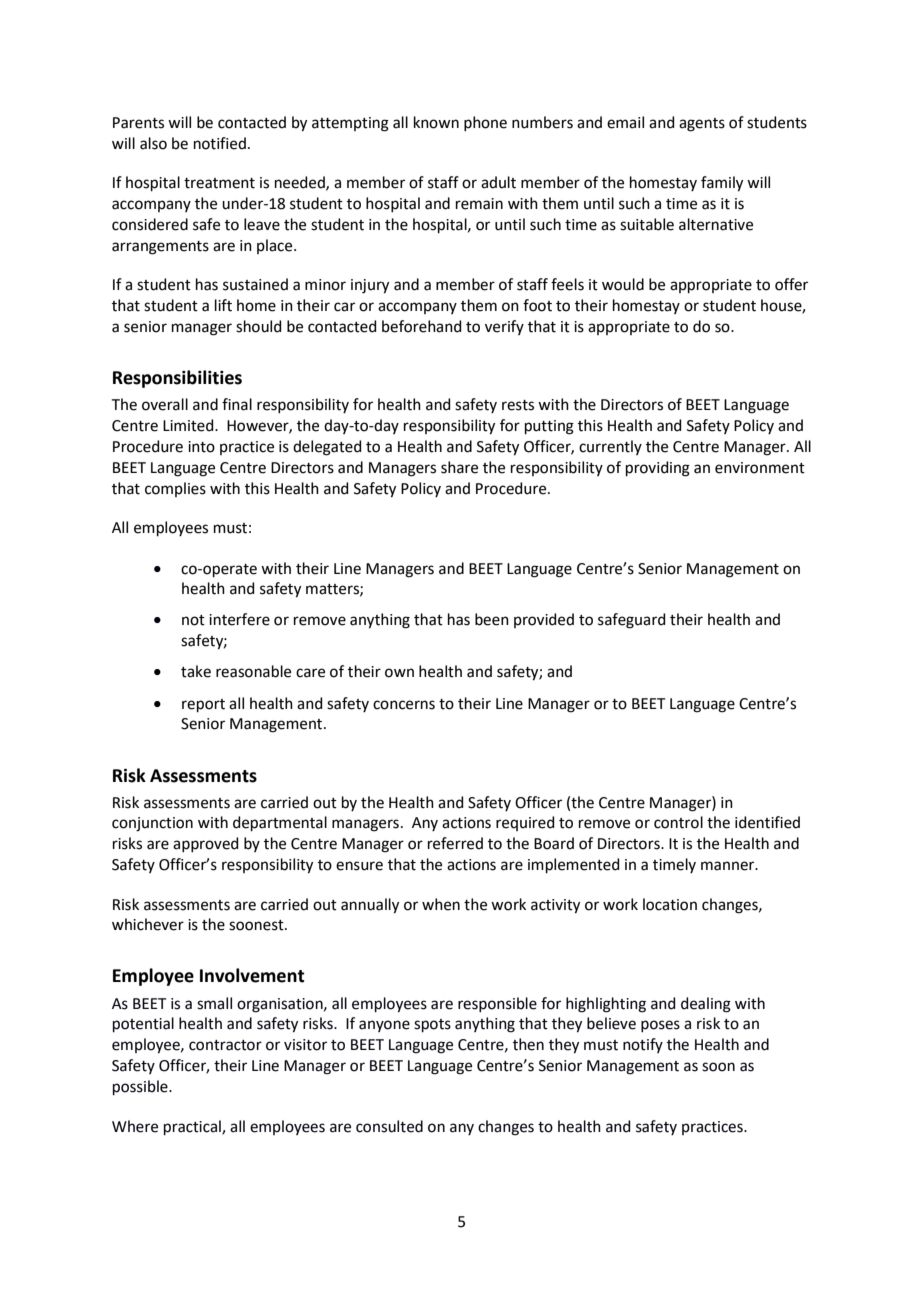 This document has width=924, height=1308. What do you see at coordinates (459, 467) in the document?
I see `share` at bounding box center [459, 467].
